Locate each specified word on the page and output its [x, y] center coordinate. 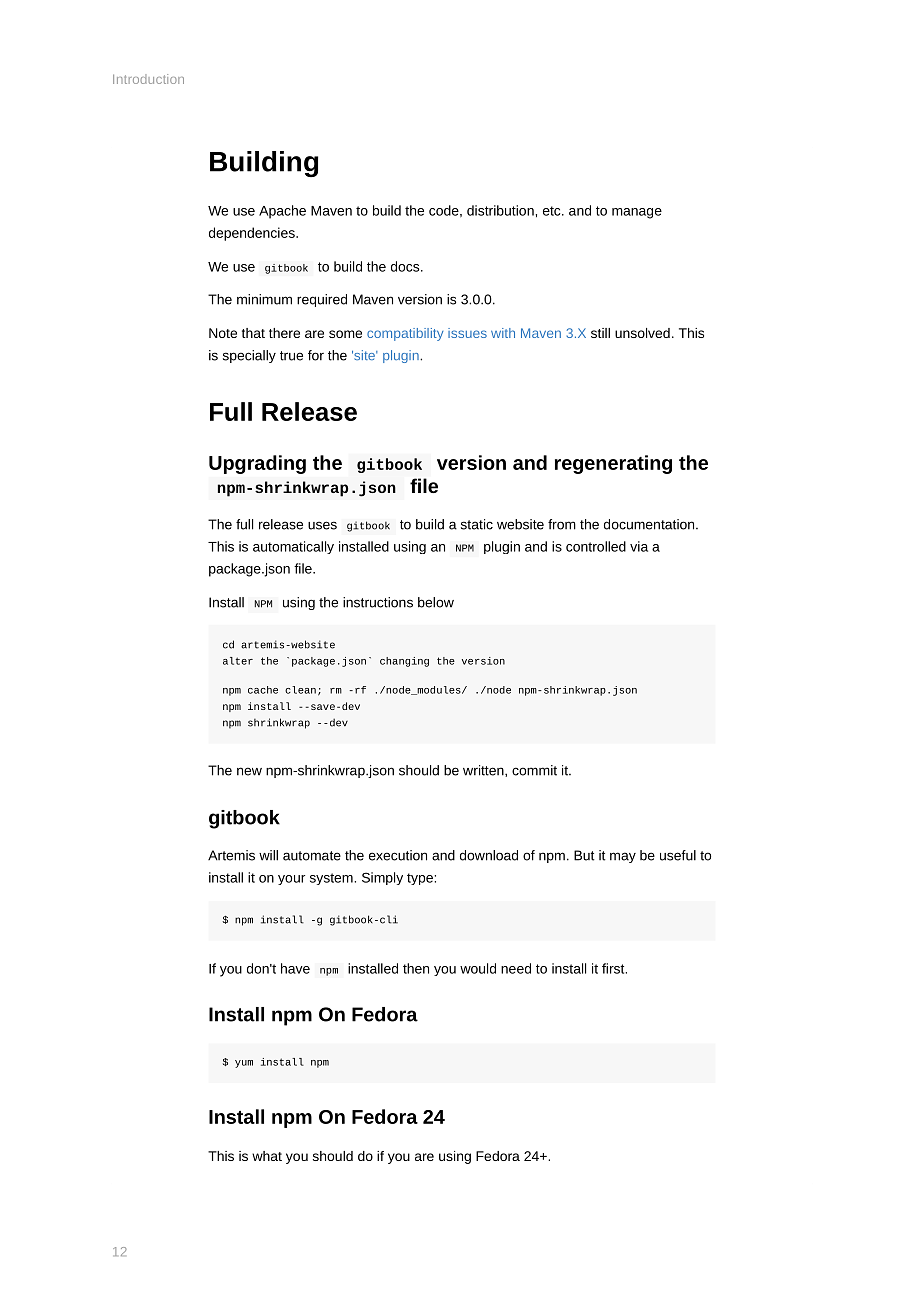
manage [637, 213]
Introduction [148, 79]
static [477, 524]
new [249, 771]
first [614, 968]
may [623, 857]
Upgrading [257, 464]
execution [398, 855]
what [267, 1156]
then [416, 968]
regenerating [613, 464]
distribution [501, 210]
